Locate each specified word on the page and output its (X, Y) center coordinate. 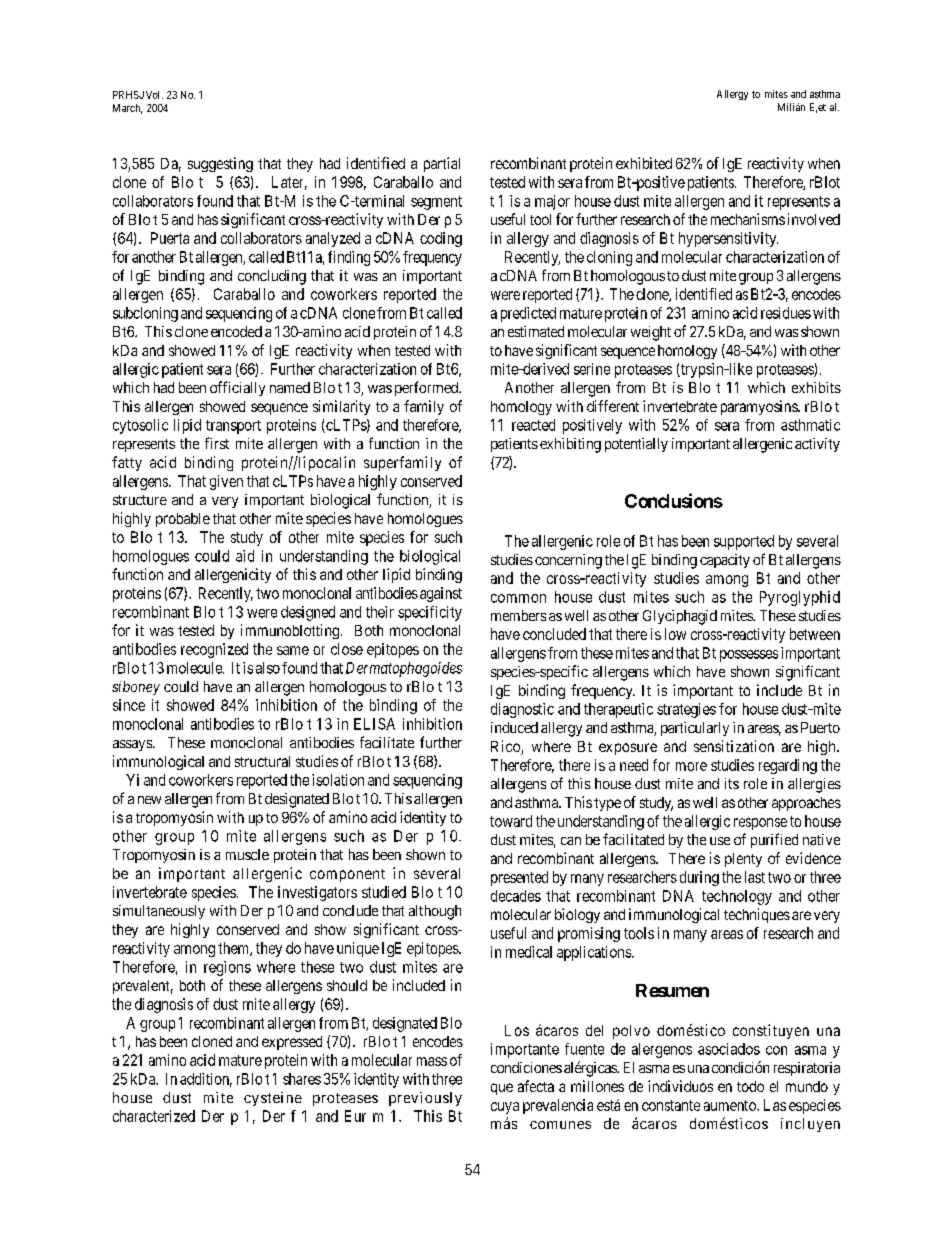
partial (442, 164)
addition (206, 1080)
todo (750, 1086)
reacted (533, 425)
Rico (506, 747)
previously (425, 1099)
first (217, 443)
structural (262, 761)
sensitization (734, 746)
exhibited (644, 163)
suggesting (220, 164)
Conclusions (674, 500)
